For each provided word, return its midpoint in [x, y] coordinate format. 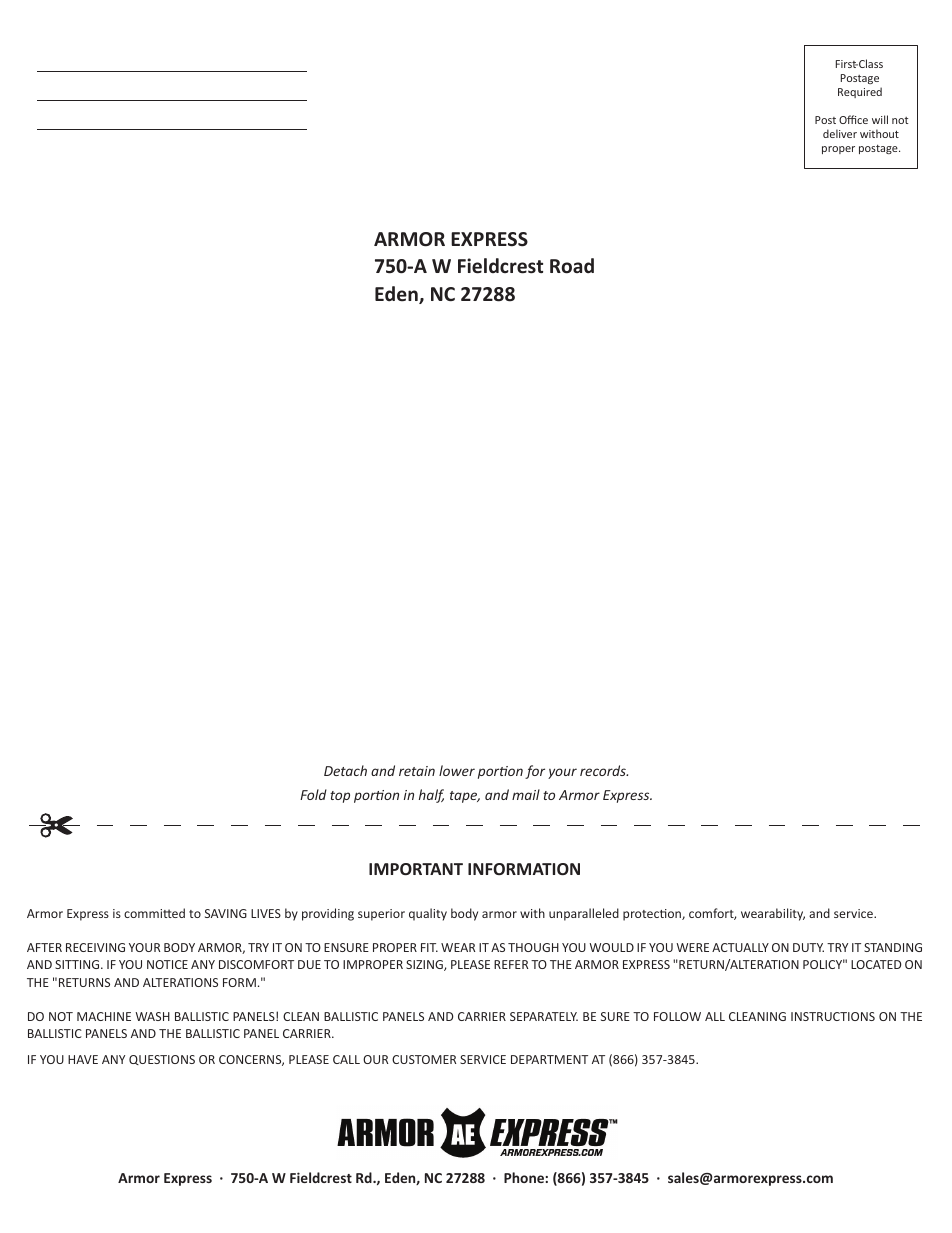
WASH [152, 1016]
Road [572, 266]
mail [526, 794]
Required [860, 92]
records [604, 770]
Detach [345, 770]
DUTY [808, 947]
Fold [313, 794]
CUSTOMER [424, 1059]
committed [154, 913]
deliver [840, 133]
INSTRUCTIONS [833, 1016]
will [880, 119]
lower [457, 770]
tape [465, 797]
